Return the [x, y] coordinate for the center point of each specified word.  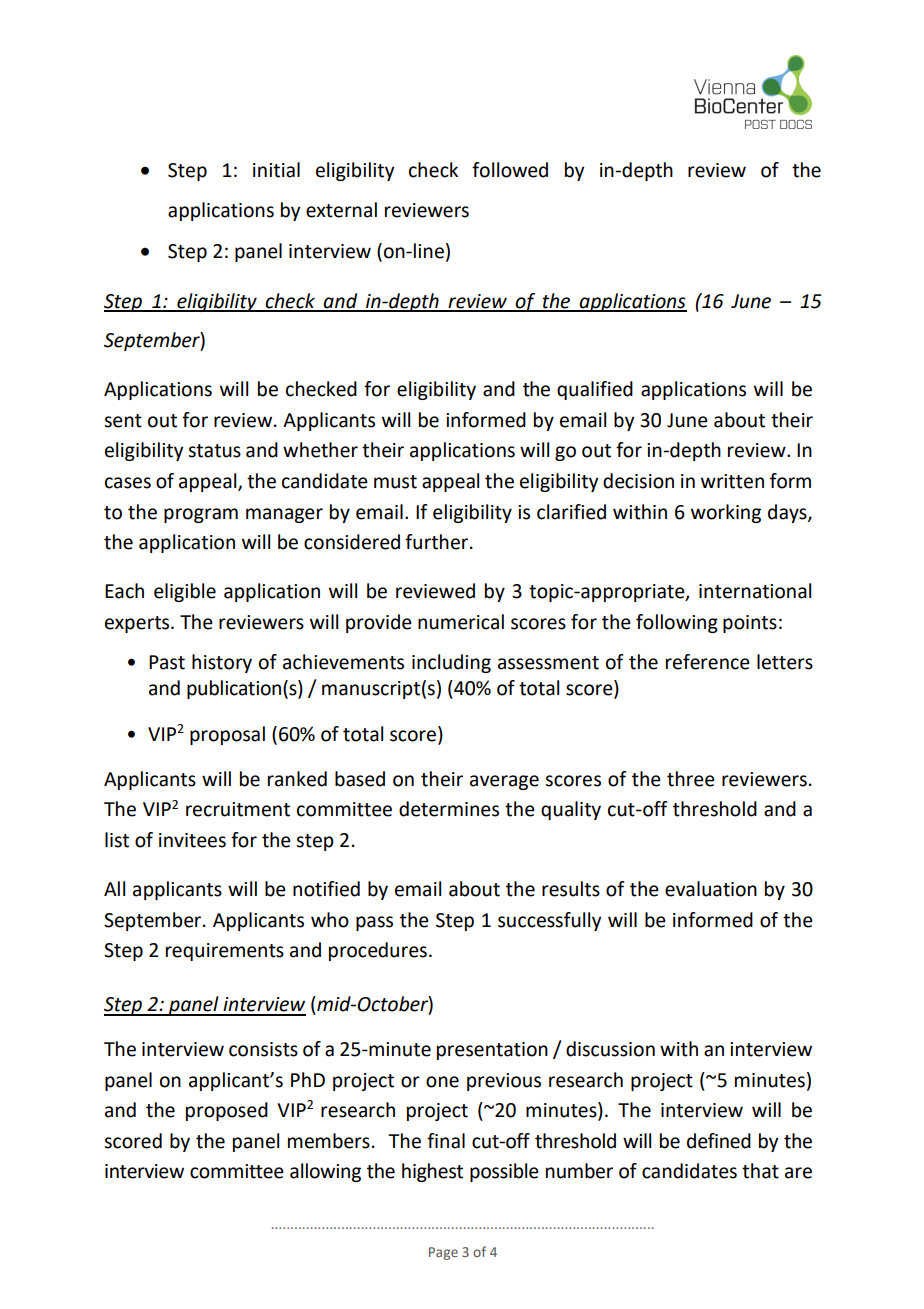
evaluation [711, 889]
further [438, 542]
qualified [595, 390]
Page [443, 1253]
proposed [227, 1111]
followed [510, 170]
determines [449, 809]
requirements [225, 952]
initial [276, 170]
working [726, 513]
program [201, 515]
